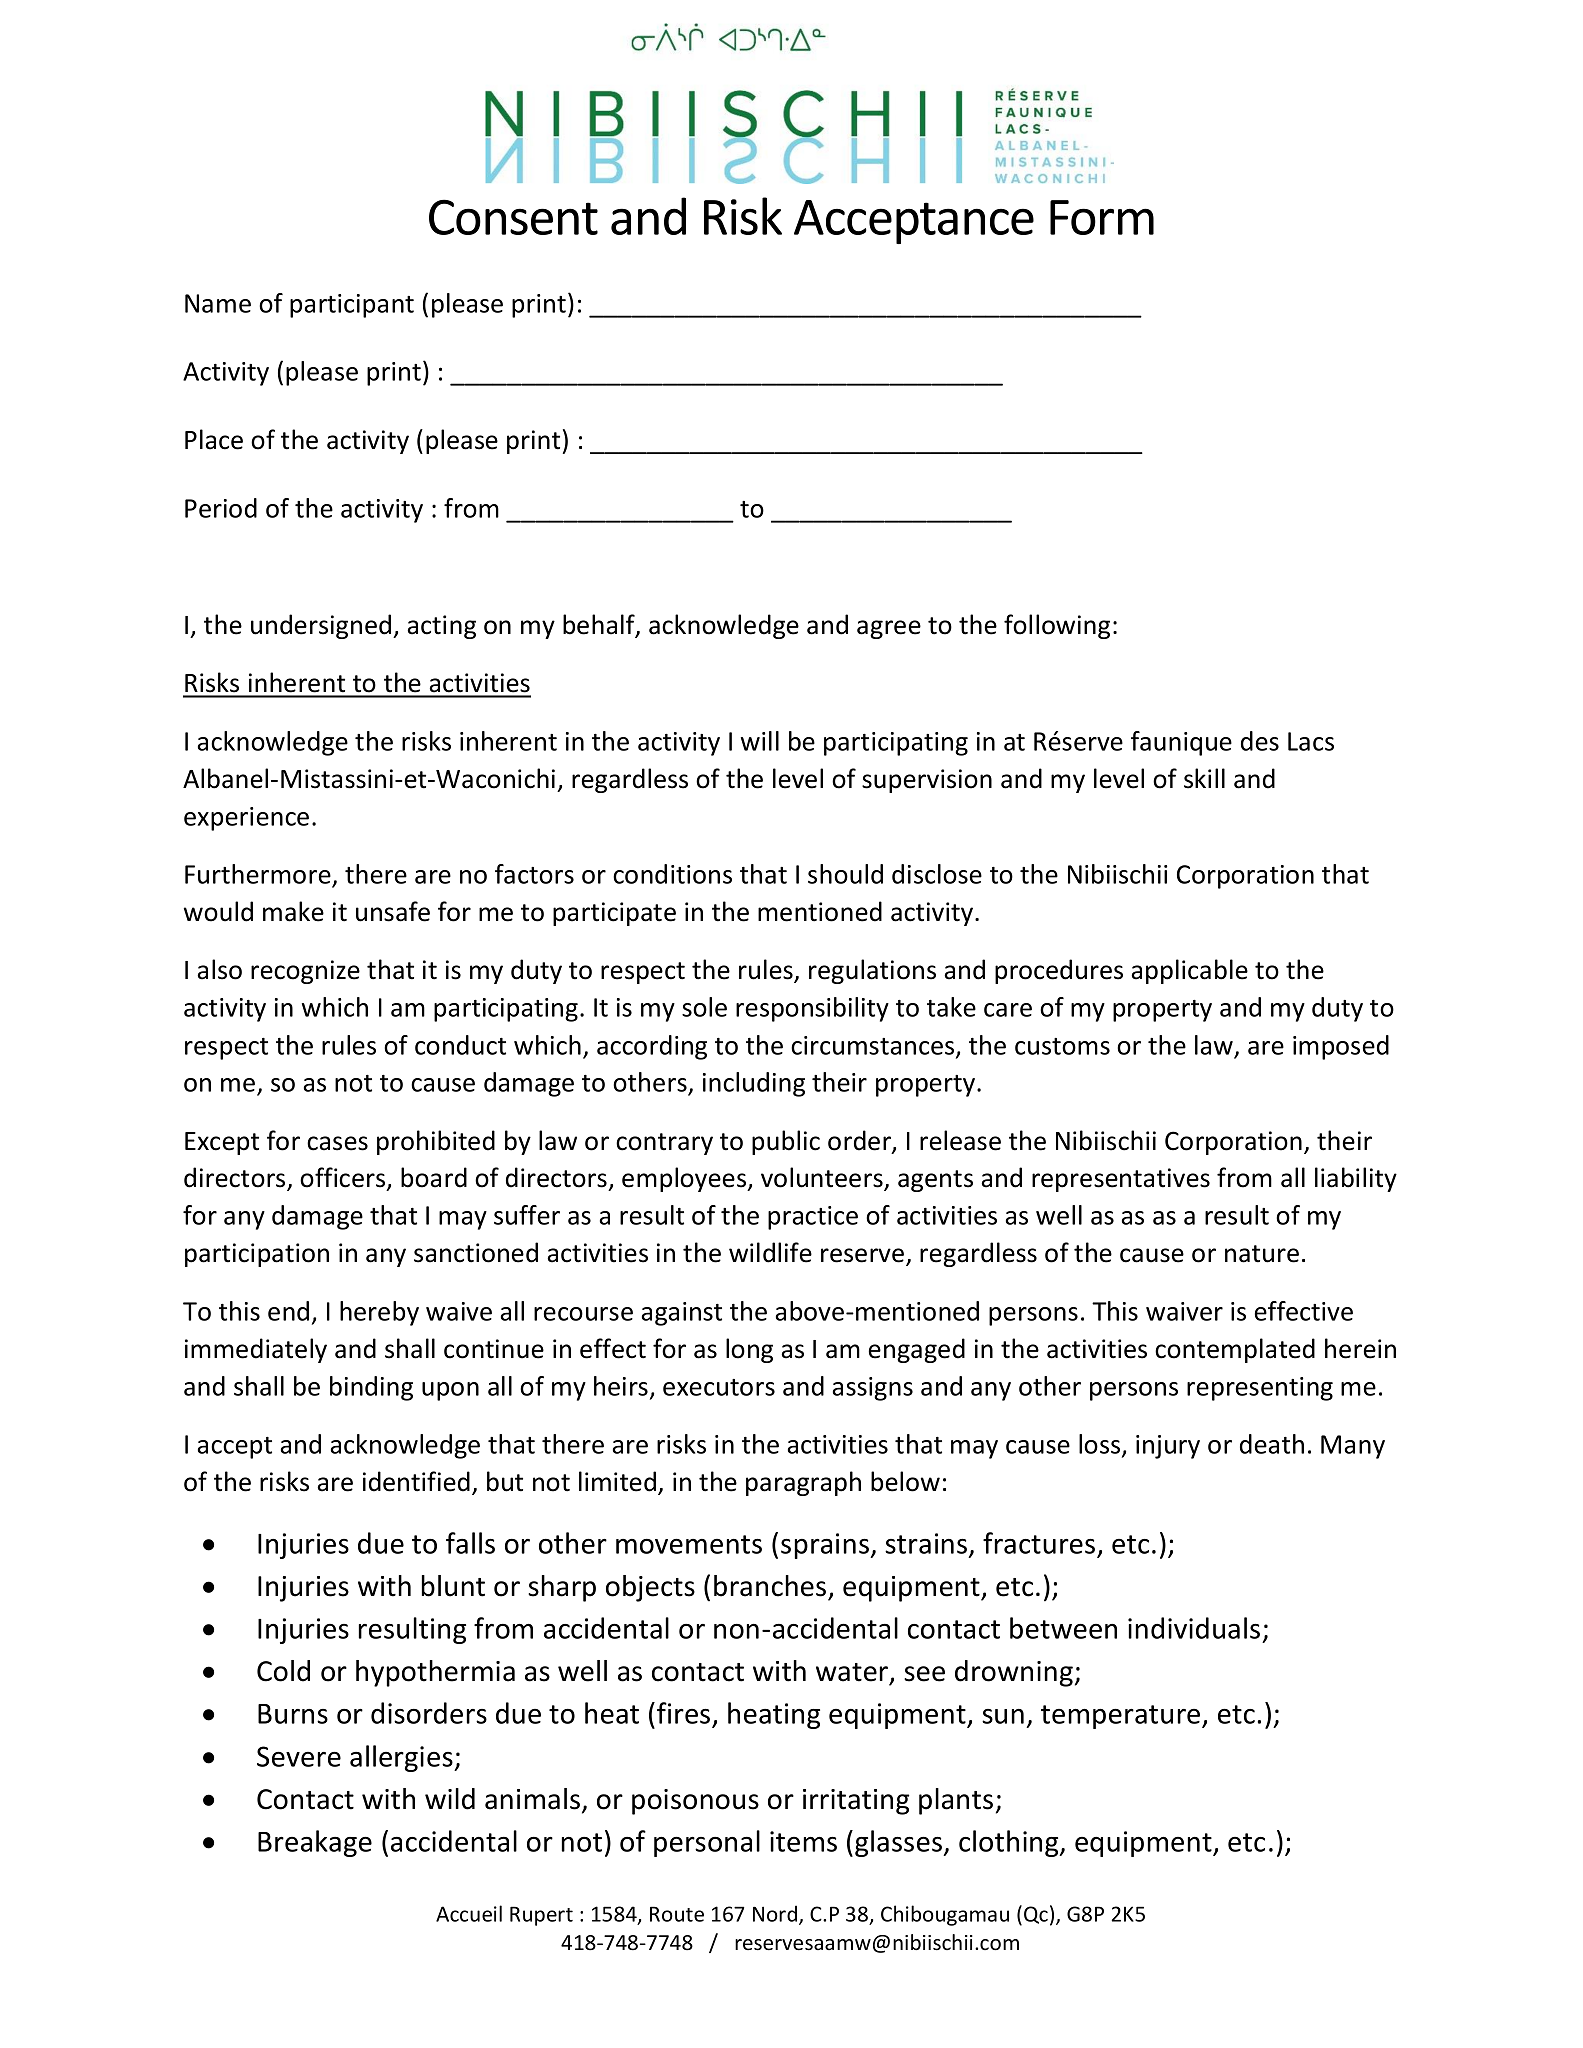 The width and height of the screenshot is (1583, 2048). Describe the element at coordinates (1235, 1350) in the screenshot. I see `contemplated` at that location.
